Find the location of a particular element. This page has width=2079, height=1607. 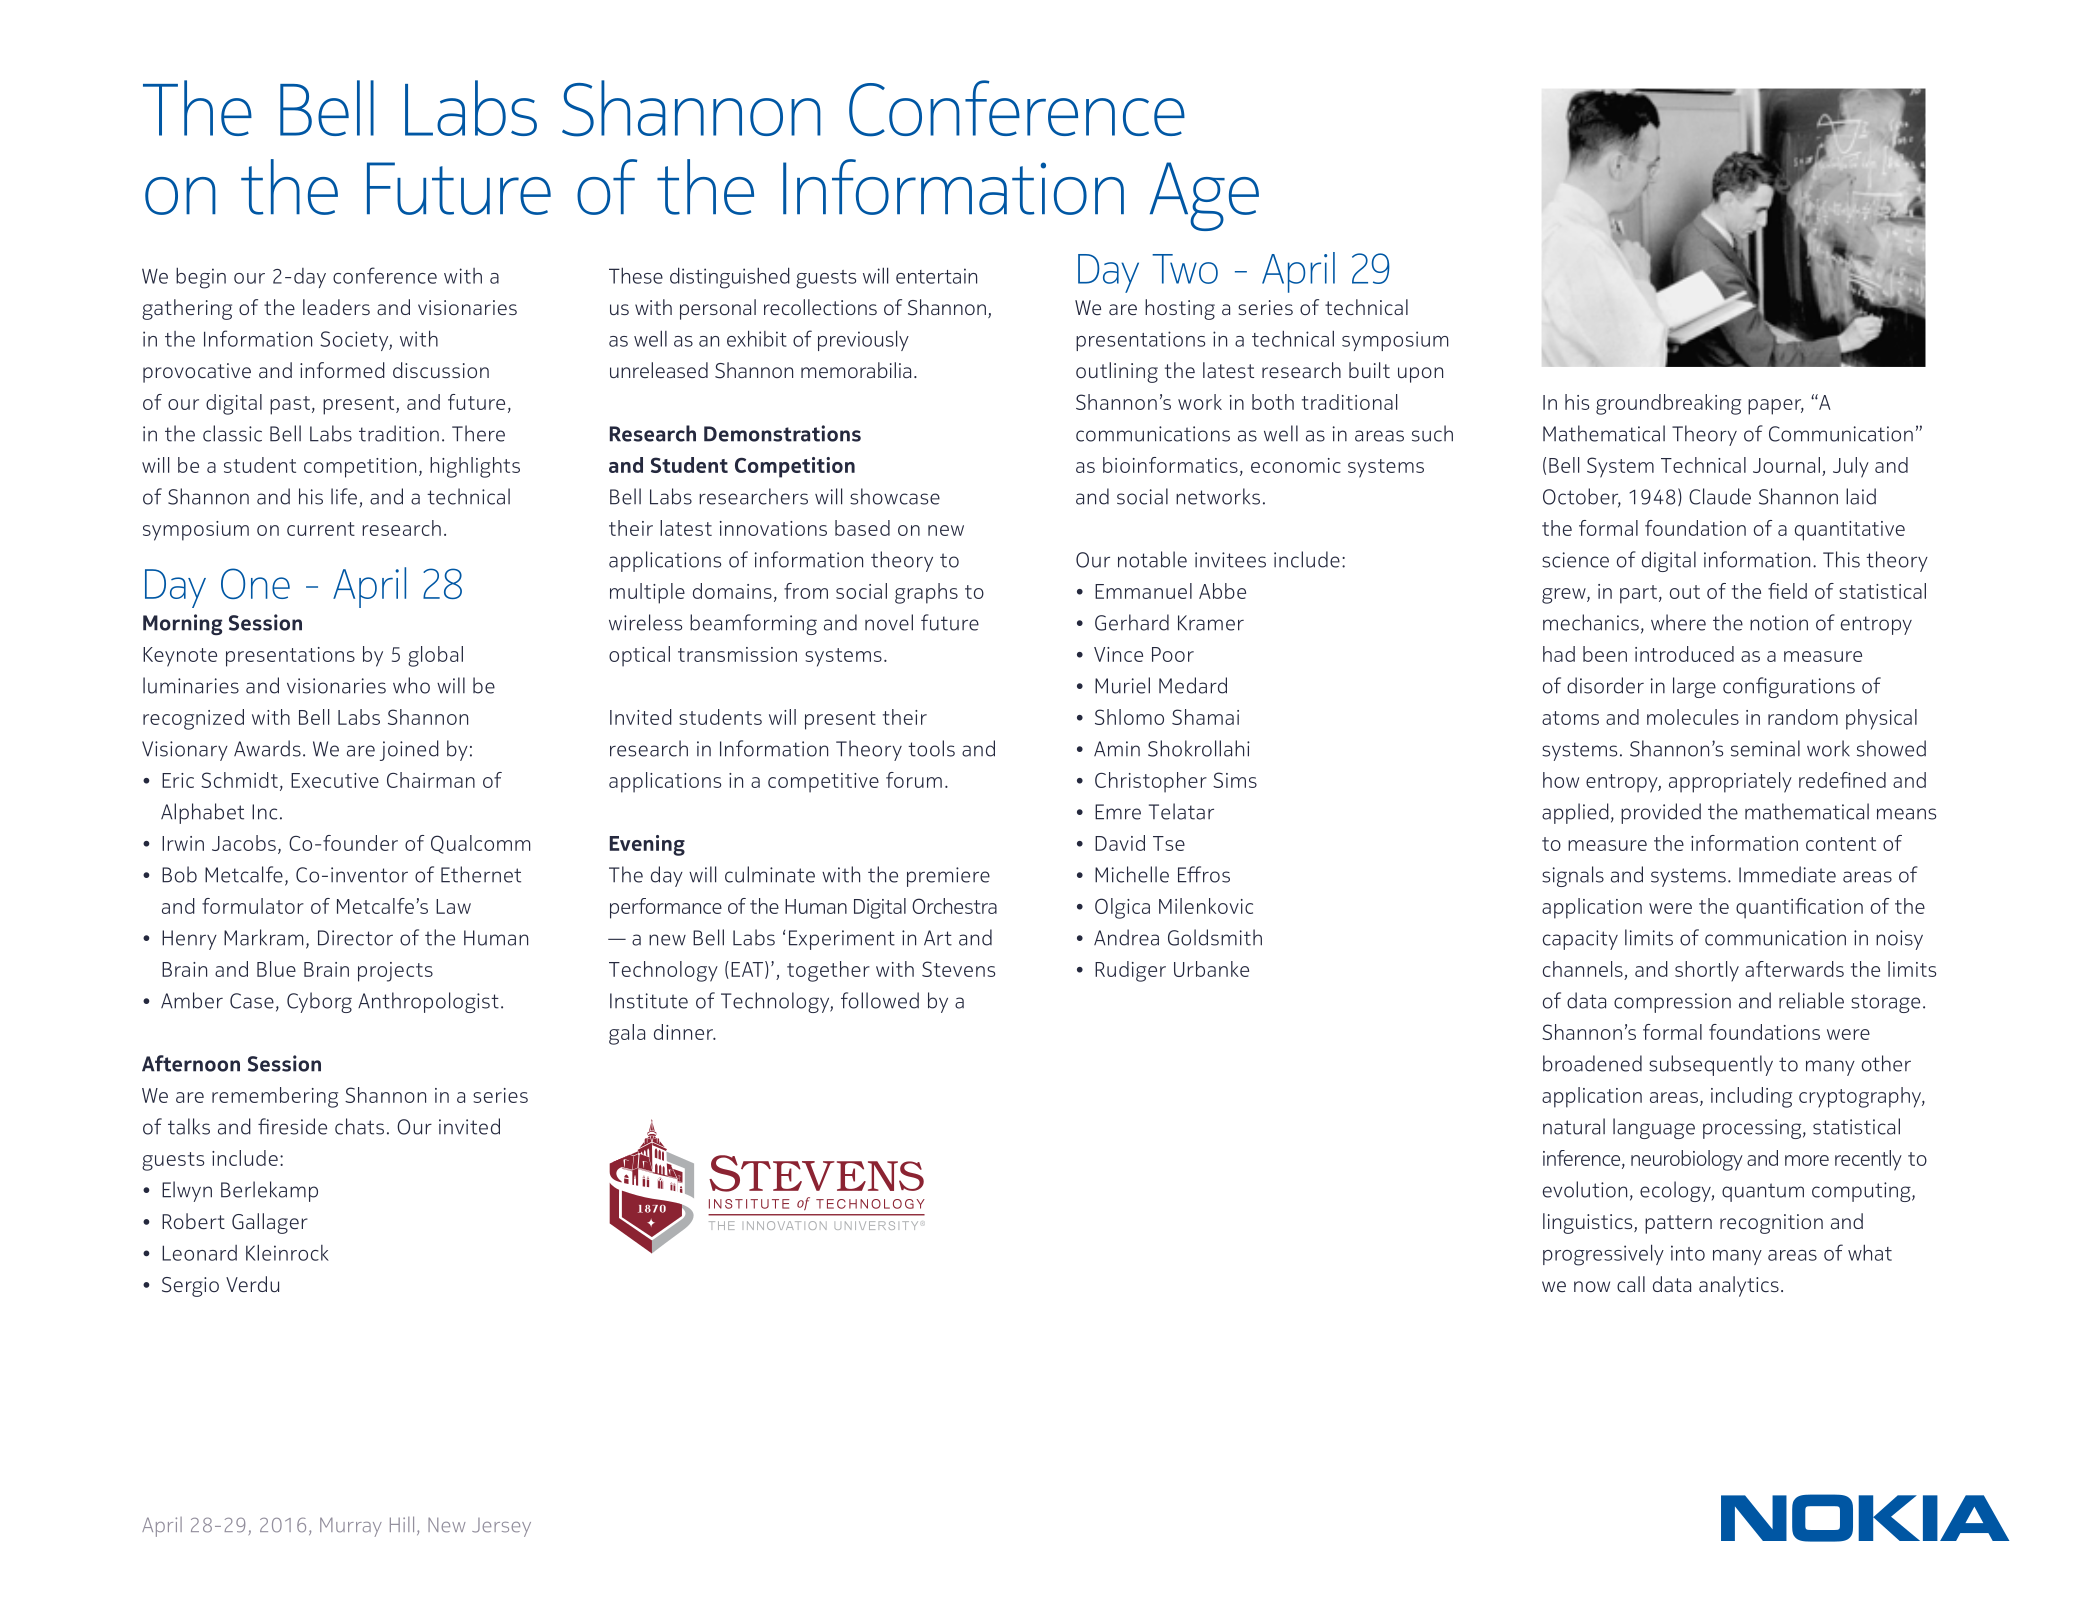

hosting is located at coordinates (1180, 309).
